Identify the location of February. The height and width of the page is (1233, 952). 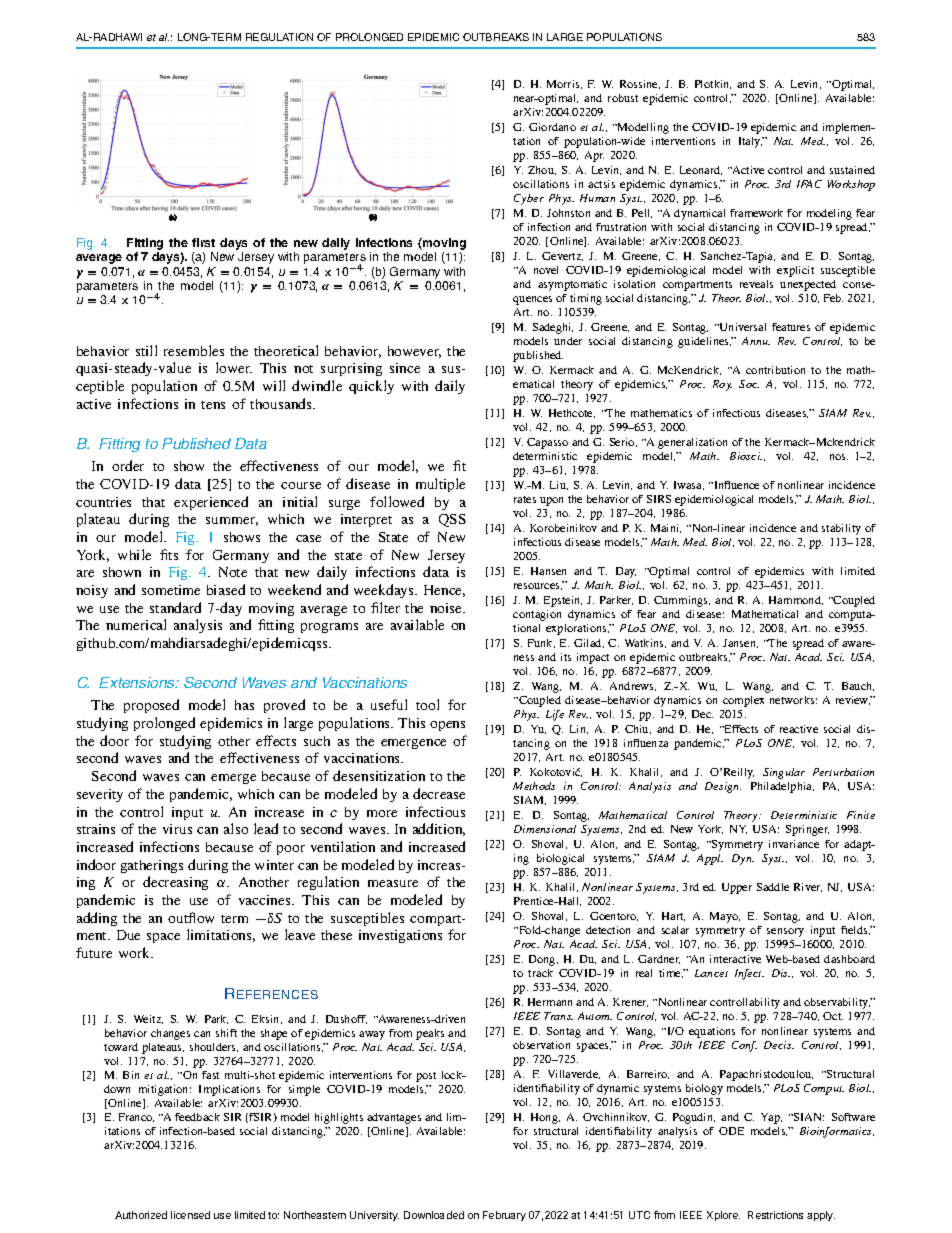
(504, 1216).
